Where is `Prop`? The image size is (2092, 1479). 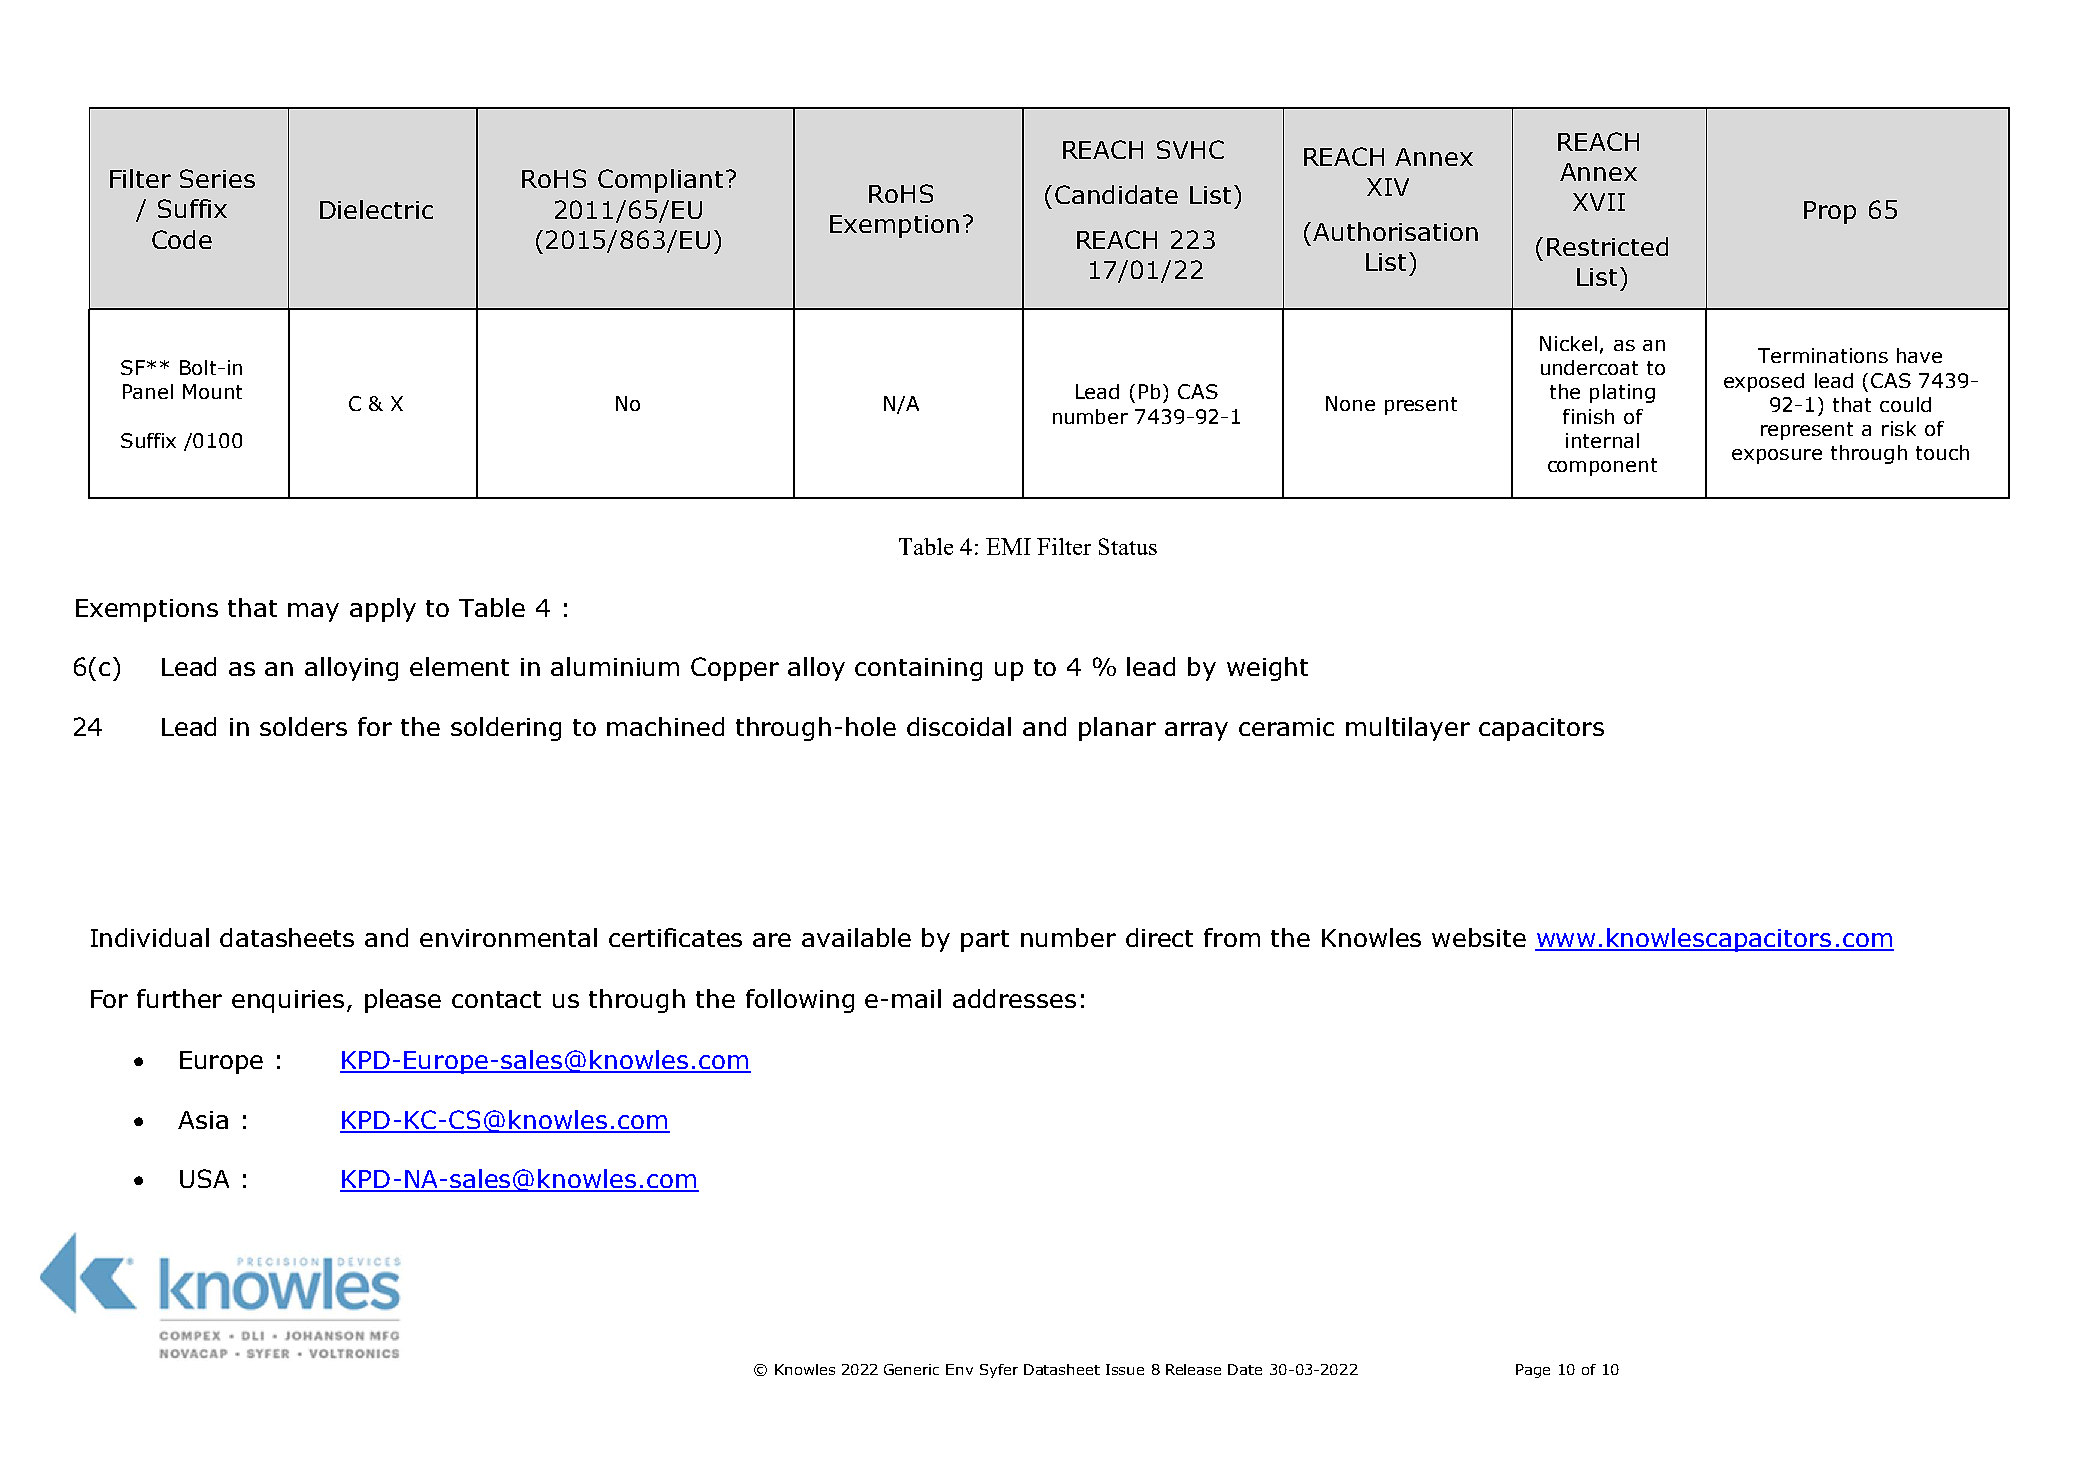 Prop is located at coordinates (1830, 212).
